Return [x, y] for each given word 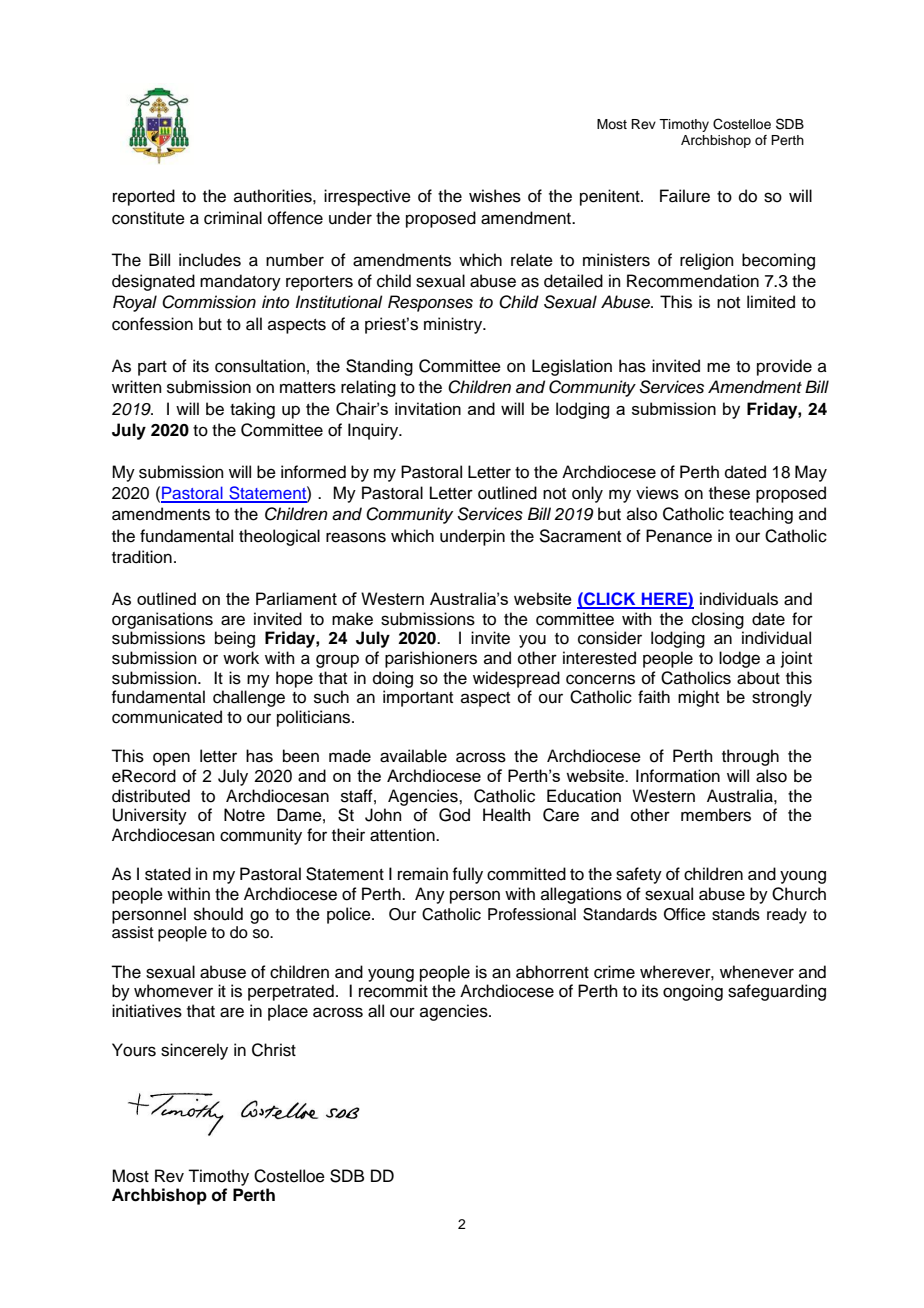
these [729, 493]
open [171, 759]
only [587, 494]
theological [279, 537]
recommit [393, 991]
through [750, 757]
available [413, 756]
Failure [685, 196]
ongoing [693, 992]
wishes [495, 196]
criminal [233, 218]
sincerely [194, 1051]
